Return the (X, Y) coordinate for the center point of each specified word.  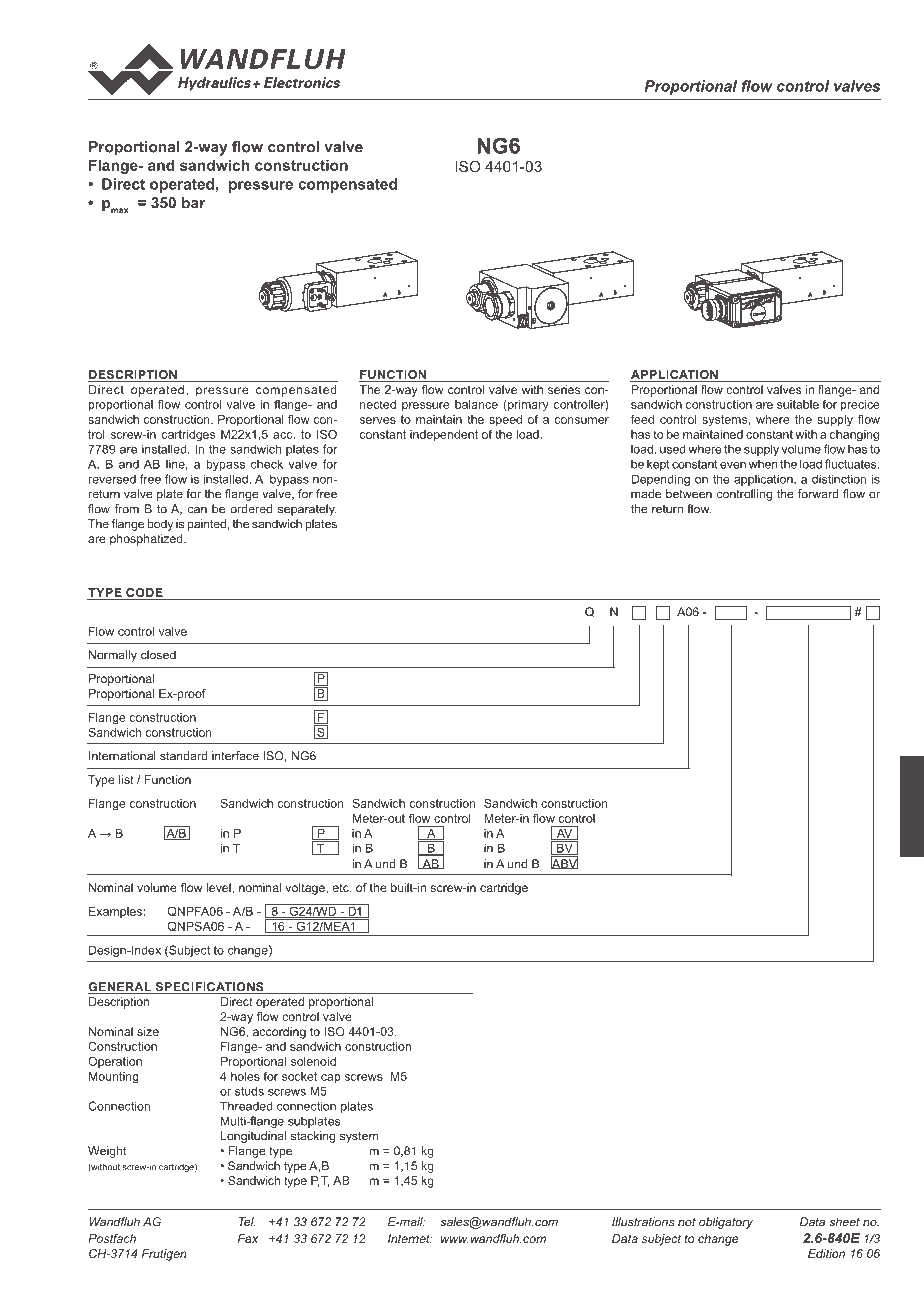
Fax (248, 1238)
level (220, 888)
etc (341, 888)
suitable (798, 404)
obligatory (726, 1223)
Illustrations (643, 1222)
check (267, 464)
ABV (564, 863)
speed (505, 420)
